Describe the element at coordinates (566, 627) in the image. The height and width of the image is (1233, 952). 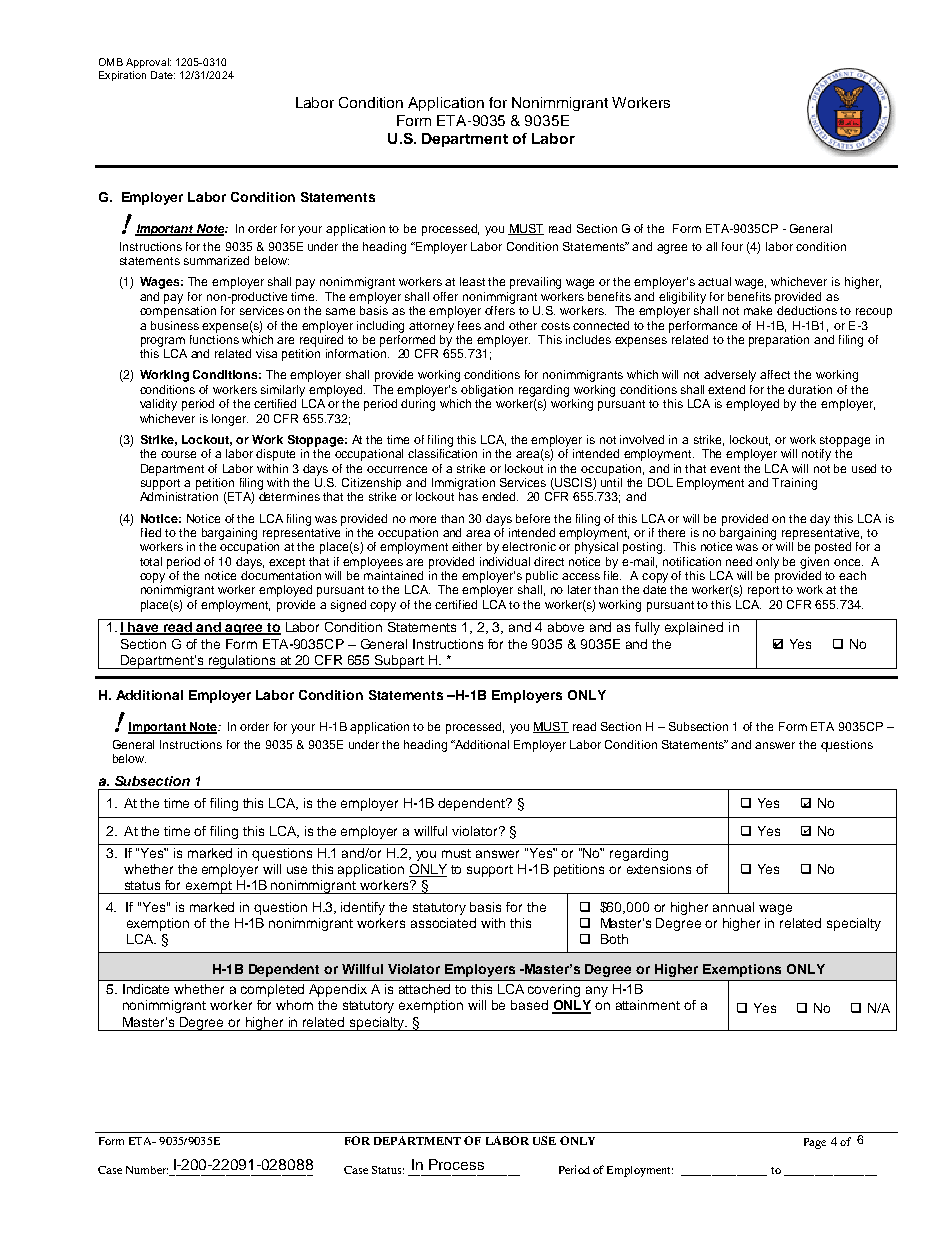
I see `above` at that location.
